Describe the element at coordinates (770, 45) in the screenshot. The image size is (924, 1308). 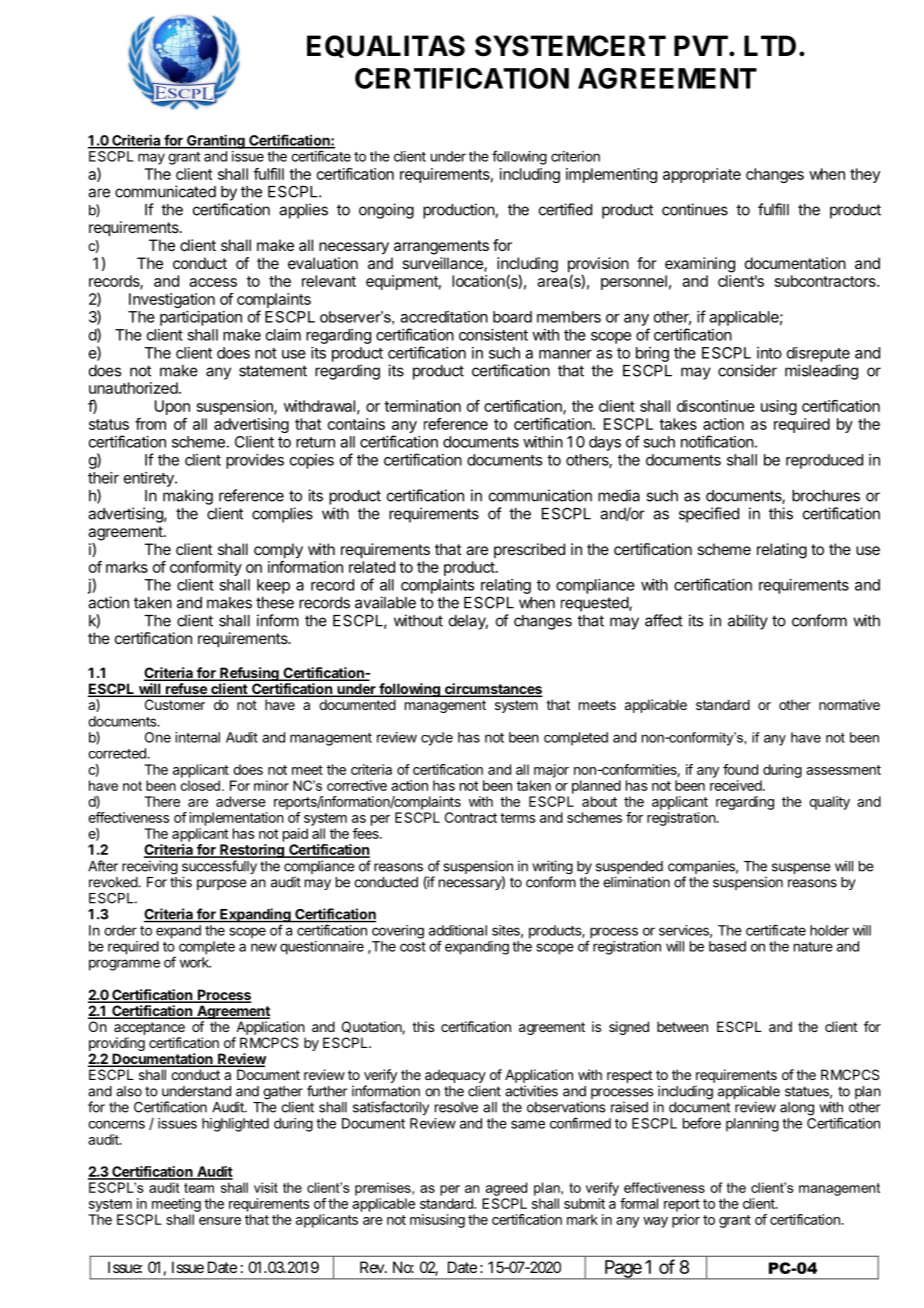
I see `LTD` at that location.
